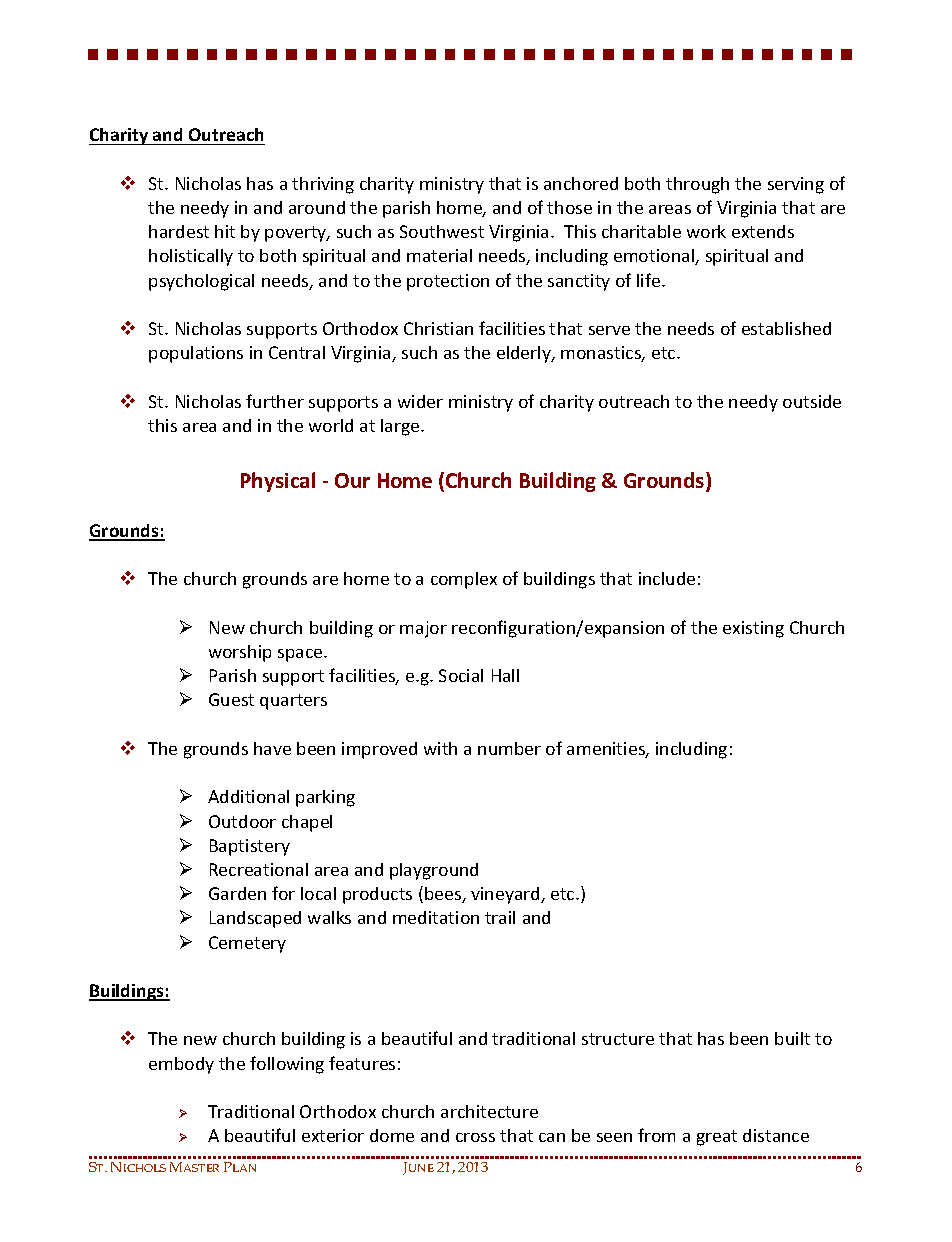  Describe the element at coordinates (278, 482) in the screenshot. I see `Physical` at that location.
